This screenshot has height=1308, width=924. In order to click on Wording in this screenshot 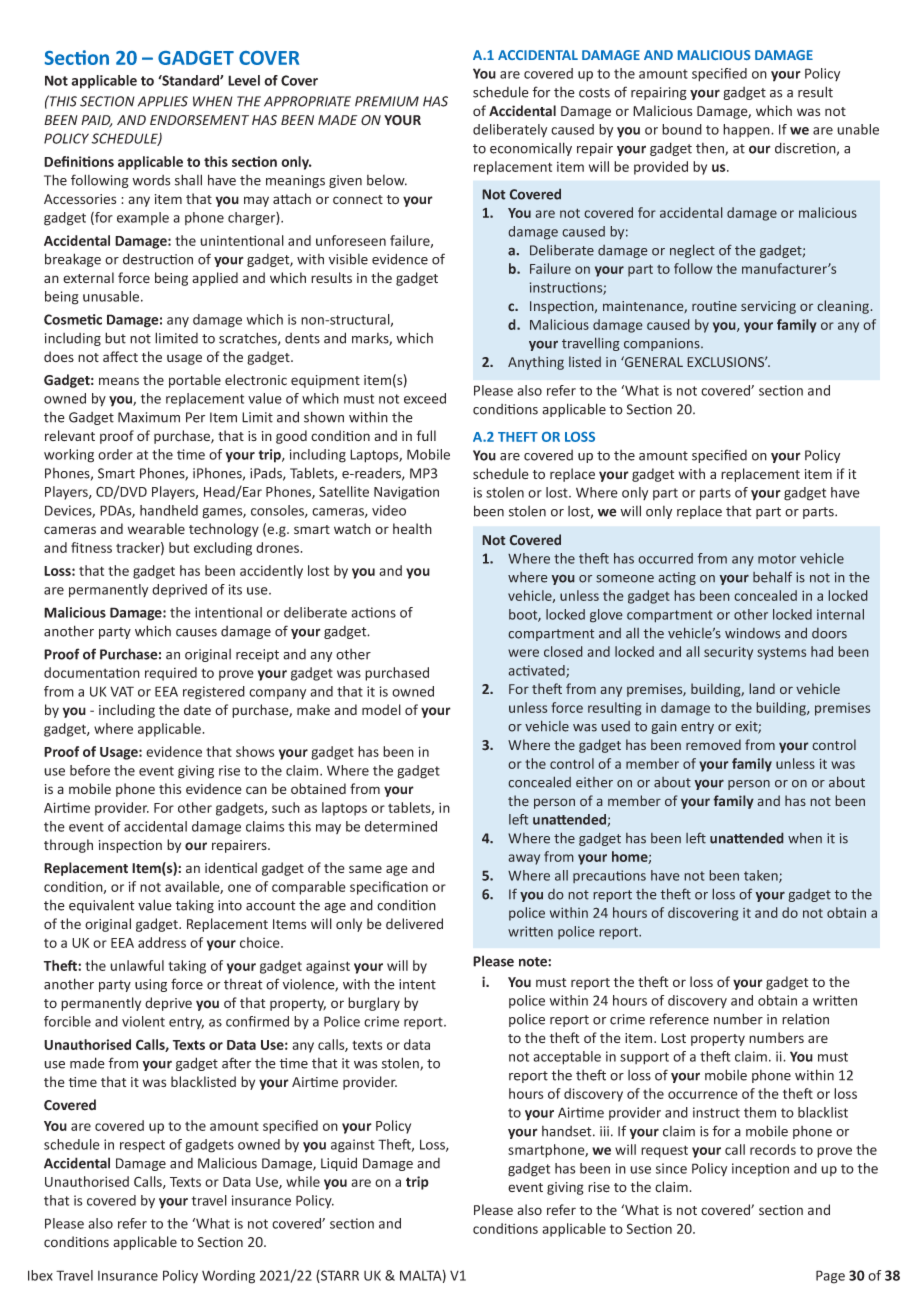, I will do `click(228, 1277)`.
